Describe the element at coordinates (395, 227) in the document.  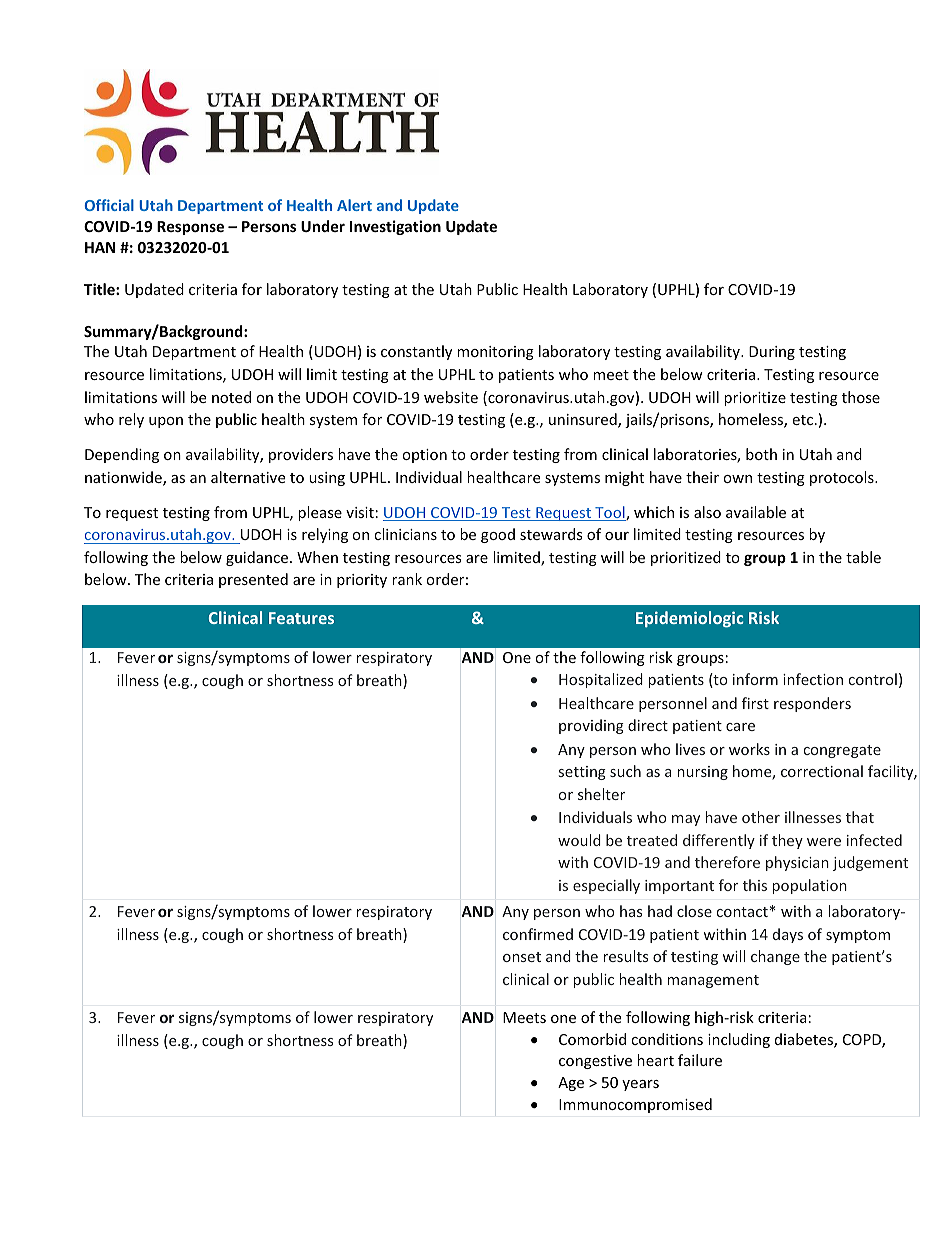
I see `Investigation` at that location.
